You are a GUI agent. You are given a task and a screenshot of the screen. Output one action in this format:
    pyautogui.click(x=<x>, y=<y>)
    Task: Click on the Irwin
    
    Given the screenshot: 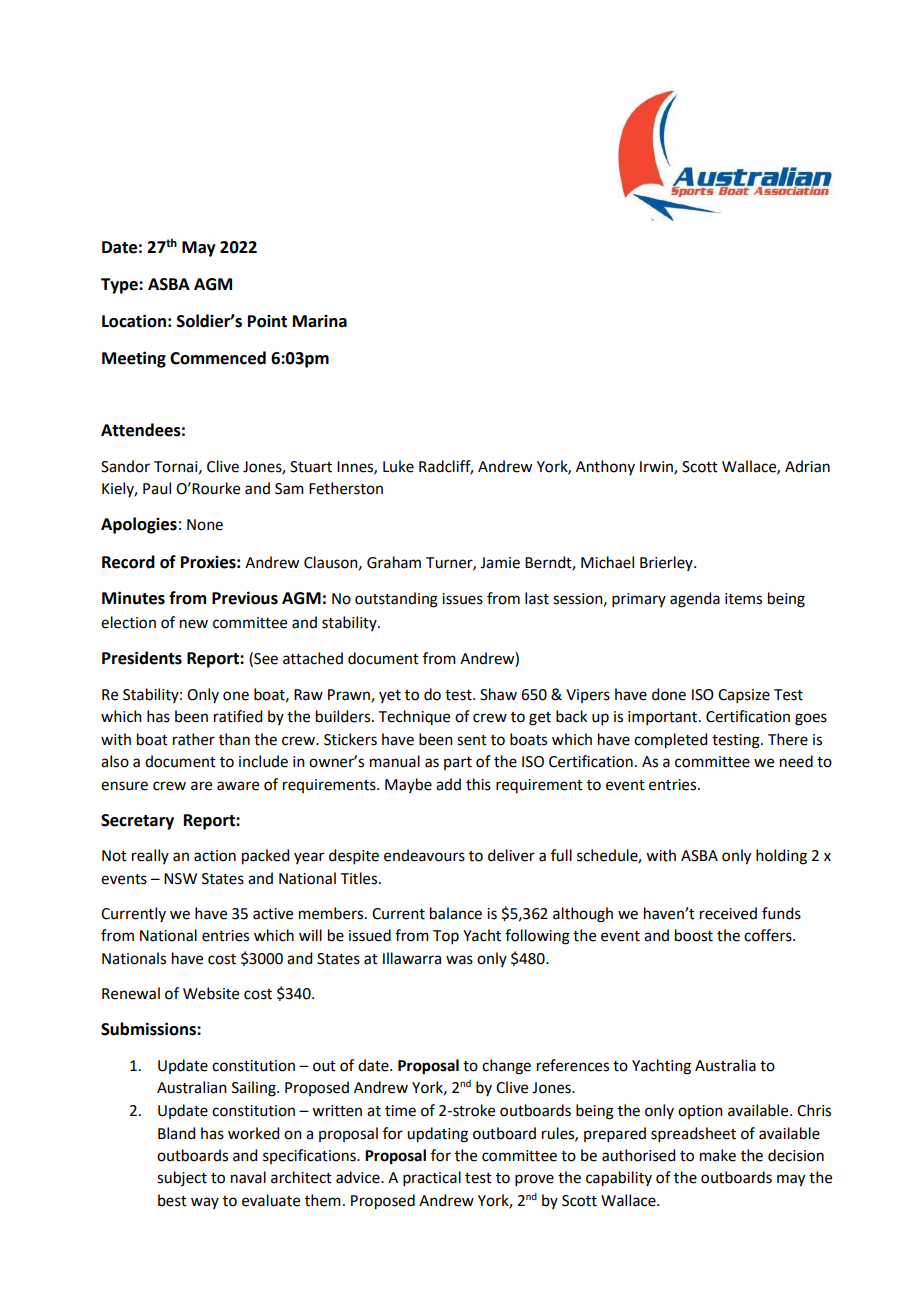 What is the action you would take?
    pyautogui.click(x=657, y=467)
